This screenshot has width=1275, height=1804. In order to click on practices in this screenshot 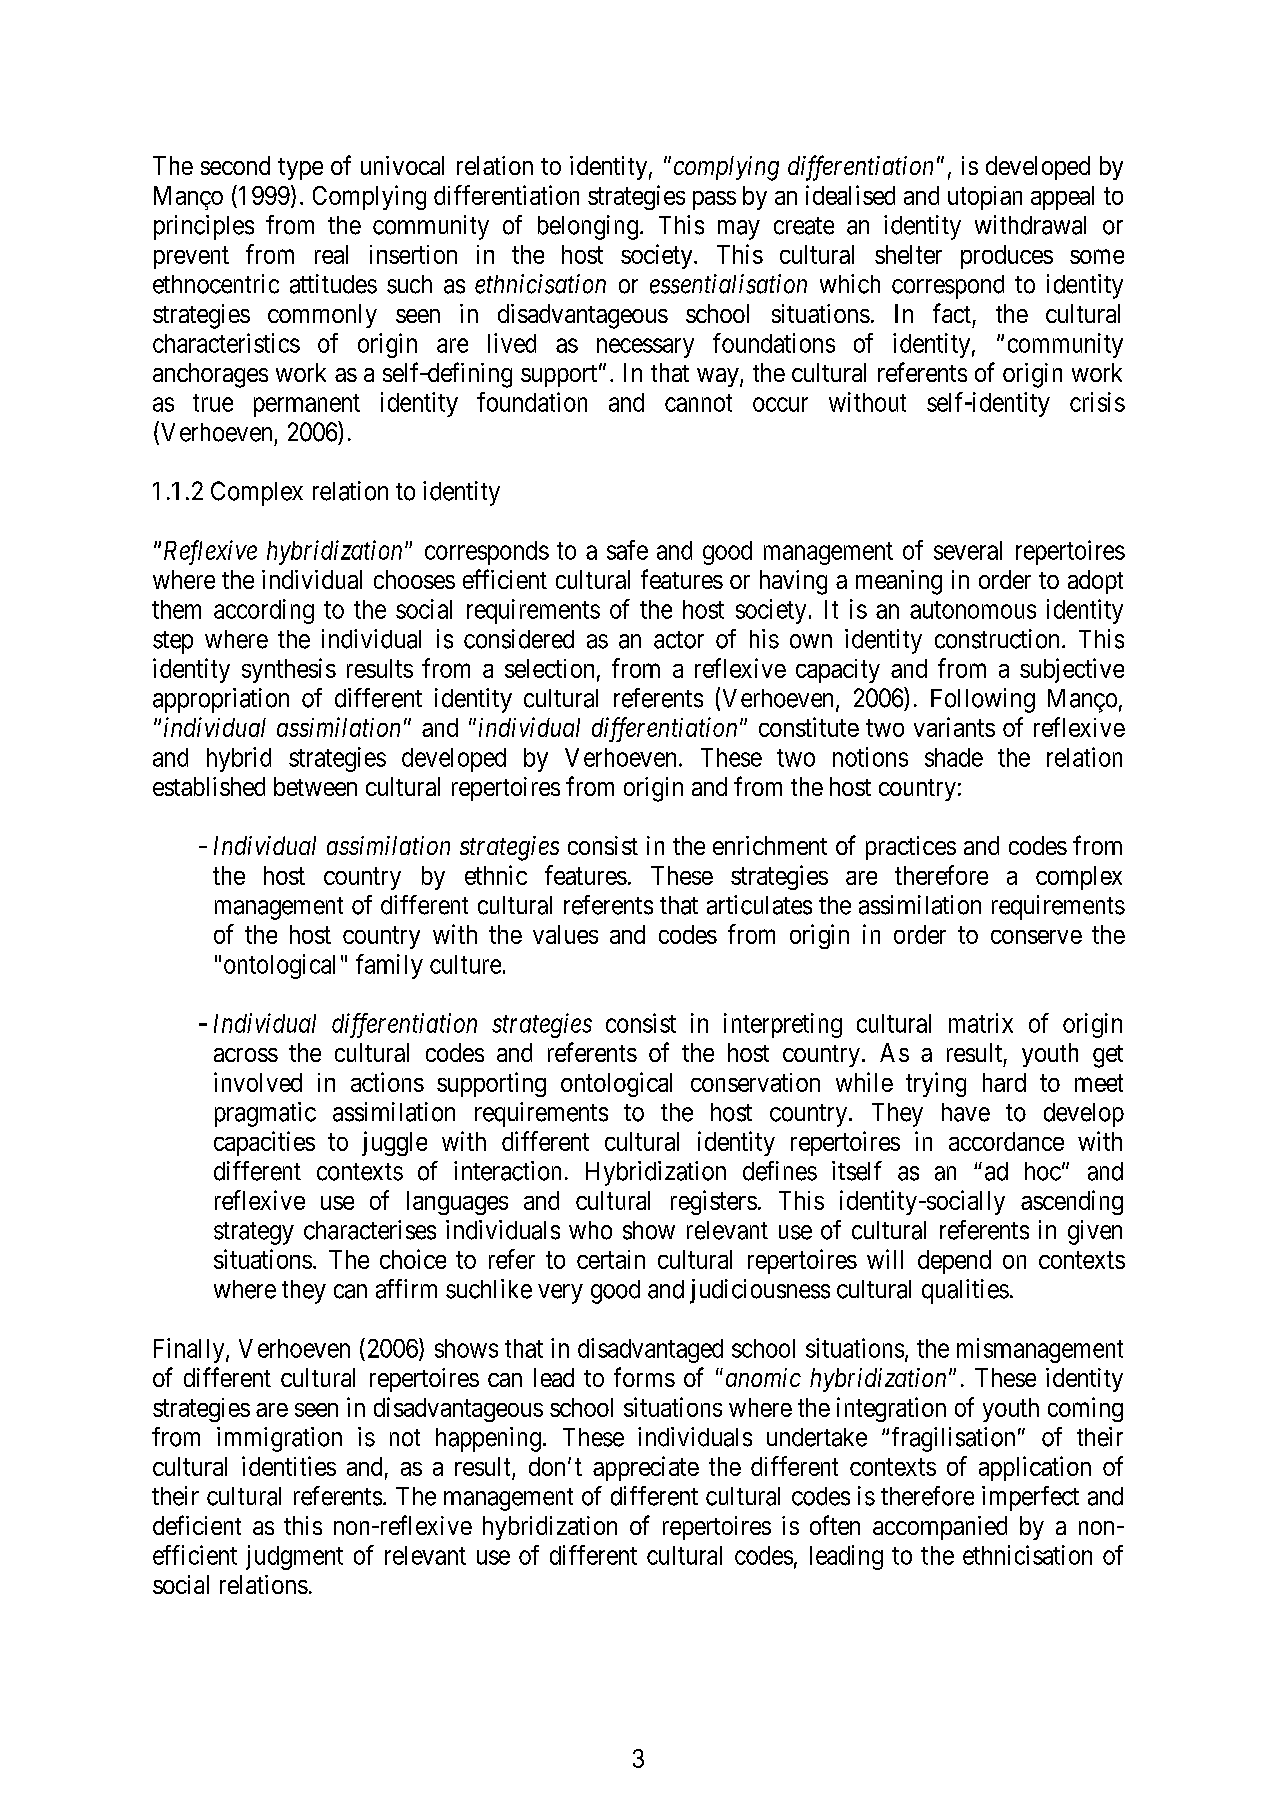, I will do `click(911, 848)`.
